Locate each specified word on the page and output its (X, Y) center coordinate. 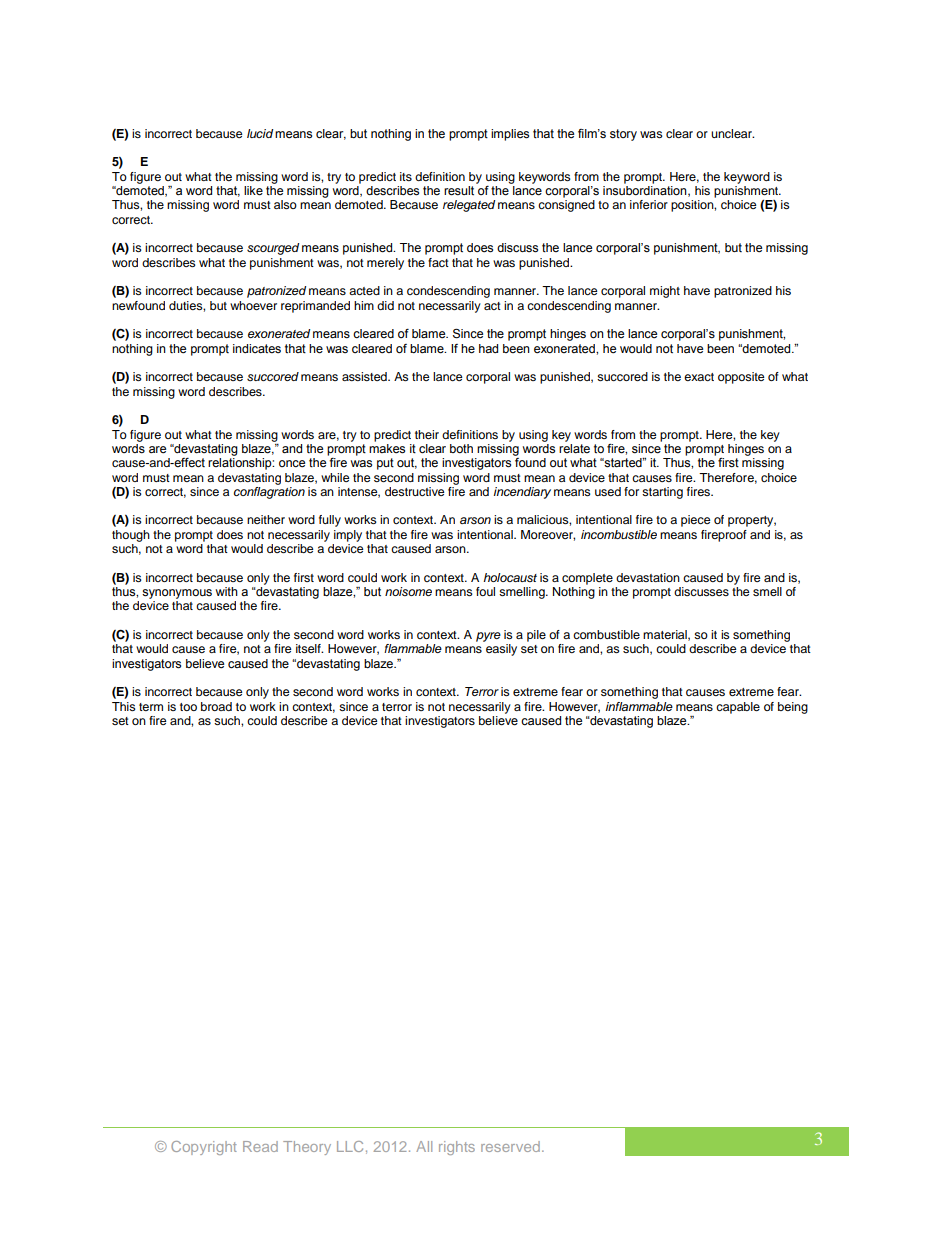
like (253, 191)
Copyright (204, 1148)
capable (738, 708)
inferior (649, 204)
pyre (488, 637)
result (459, 191)
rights (457, 1148)
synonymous (177, 594)
